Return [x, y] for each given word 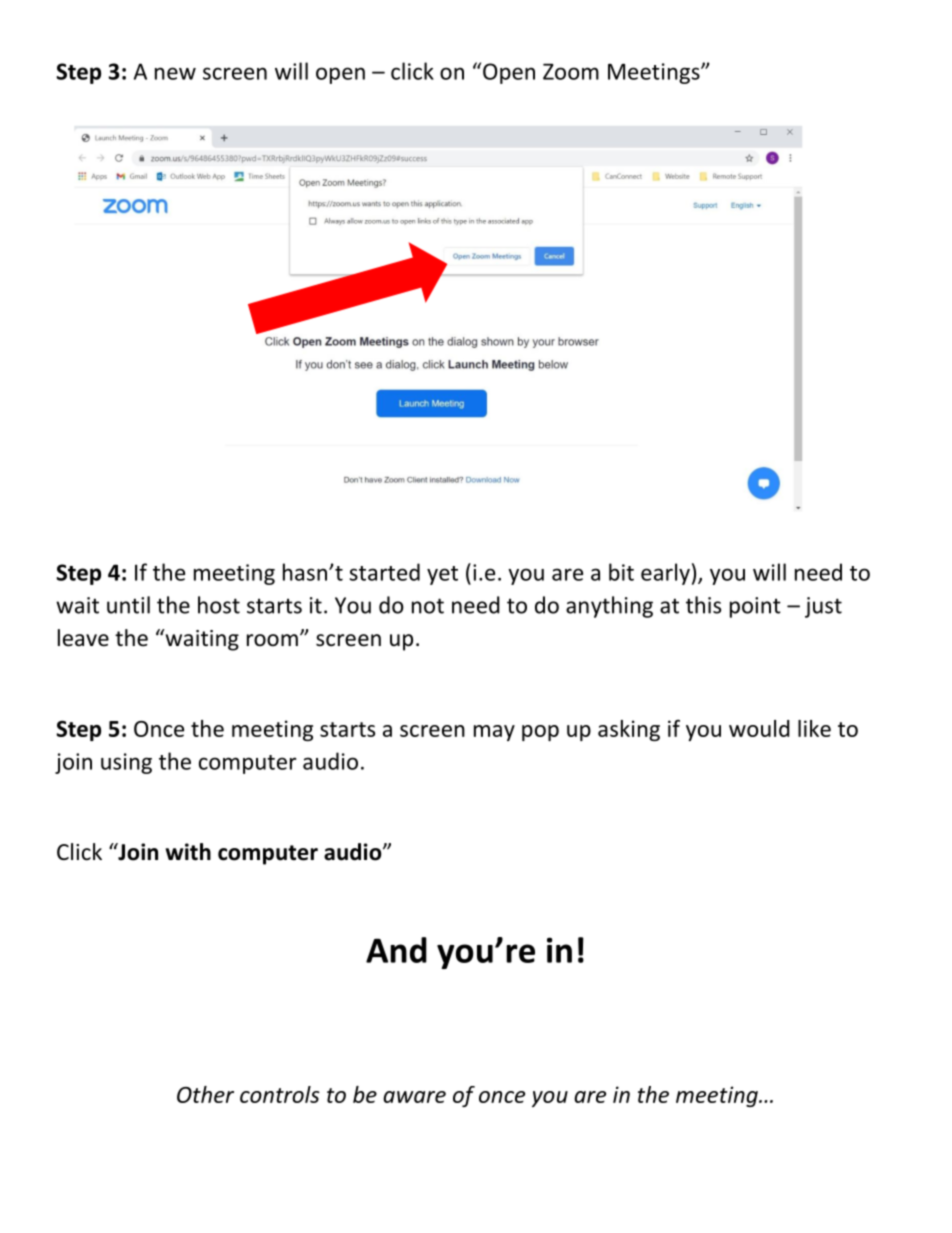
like [814, 728]
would [759, 728]
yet [442, 575]
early [665, 574]
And [396, 950]
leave [83, 638]
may [494, 733]
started [384, 572]
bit [621, 572]
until [128, 605]
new [175, 73]
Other [205, 1094]
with [188, 852]
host [219, 605]
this [703, 605]
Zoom [571, 71]
